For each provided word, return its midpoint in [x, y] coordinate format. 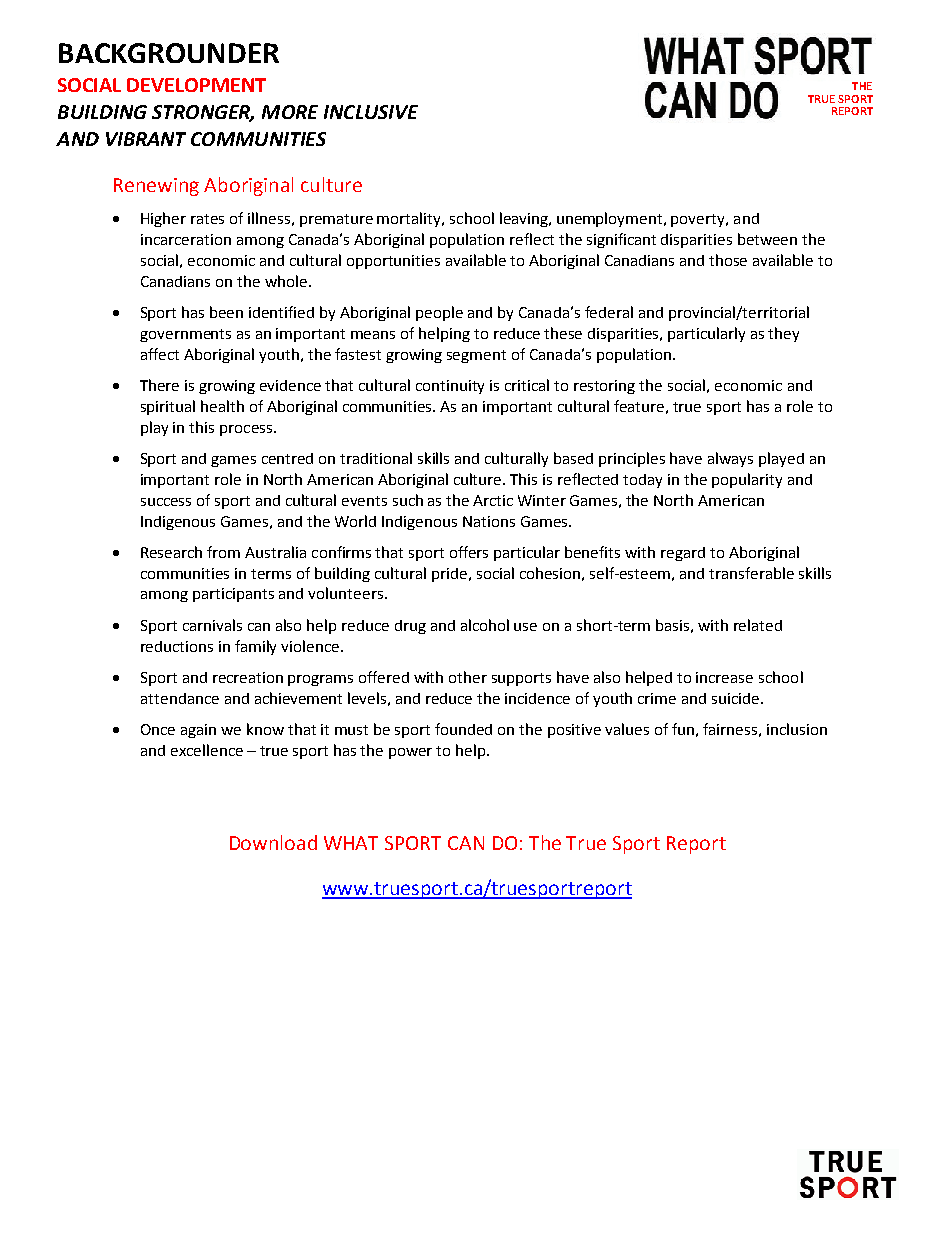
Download [273, 842]
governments [185, 335]
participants [233, 595]
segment [476, 356]
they [783, 334]
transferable [751, 573]
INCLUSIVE [371, 112]
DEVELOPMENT [196, 85]
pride [449, 575]
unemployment [611, 219]
